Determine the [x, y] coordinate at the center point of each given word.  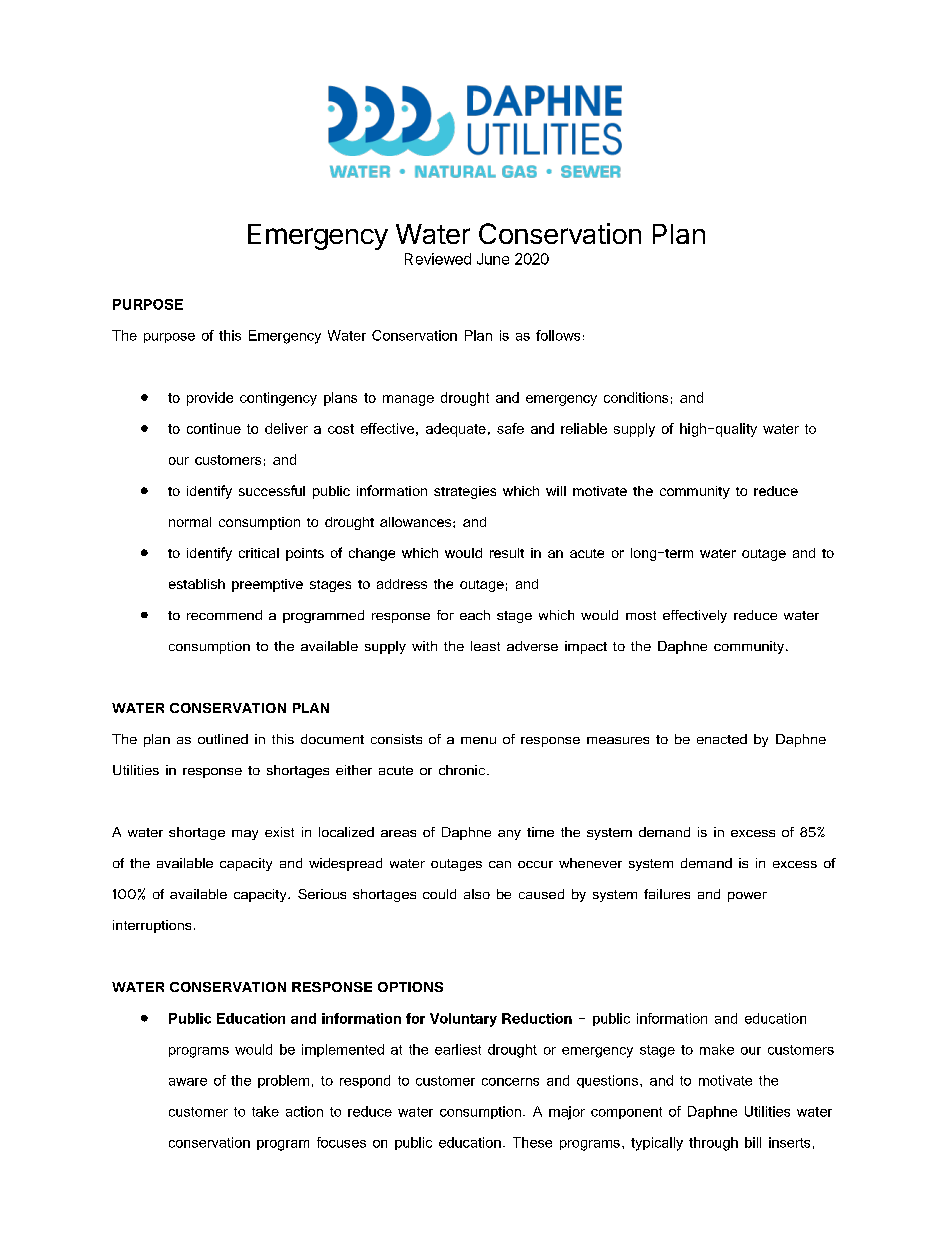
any [509, 835]
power [747, 897]
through [713, 1144]
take [265, 1111]
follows [558, 335]
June [493, 259]
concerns [510, 1082]
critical [259, 553]
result [507, 553]
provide [210, 399]
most [641, 615]
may [245, 835]
